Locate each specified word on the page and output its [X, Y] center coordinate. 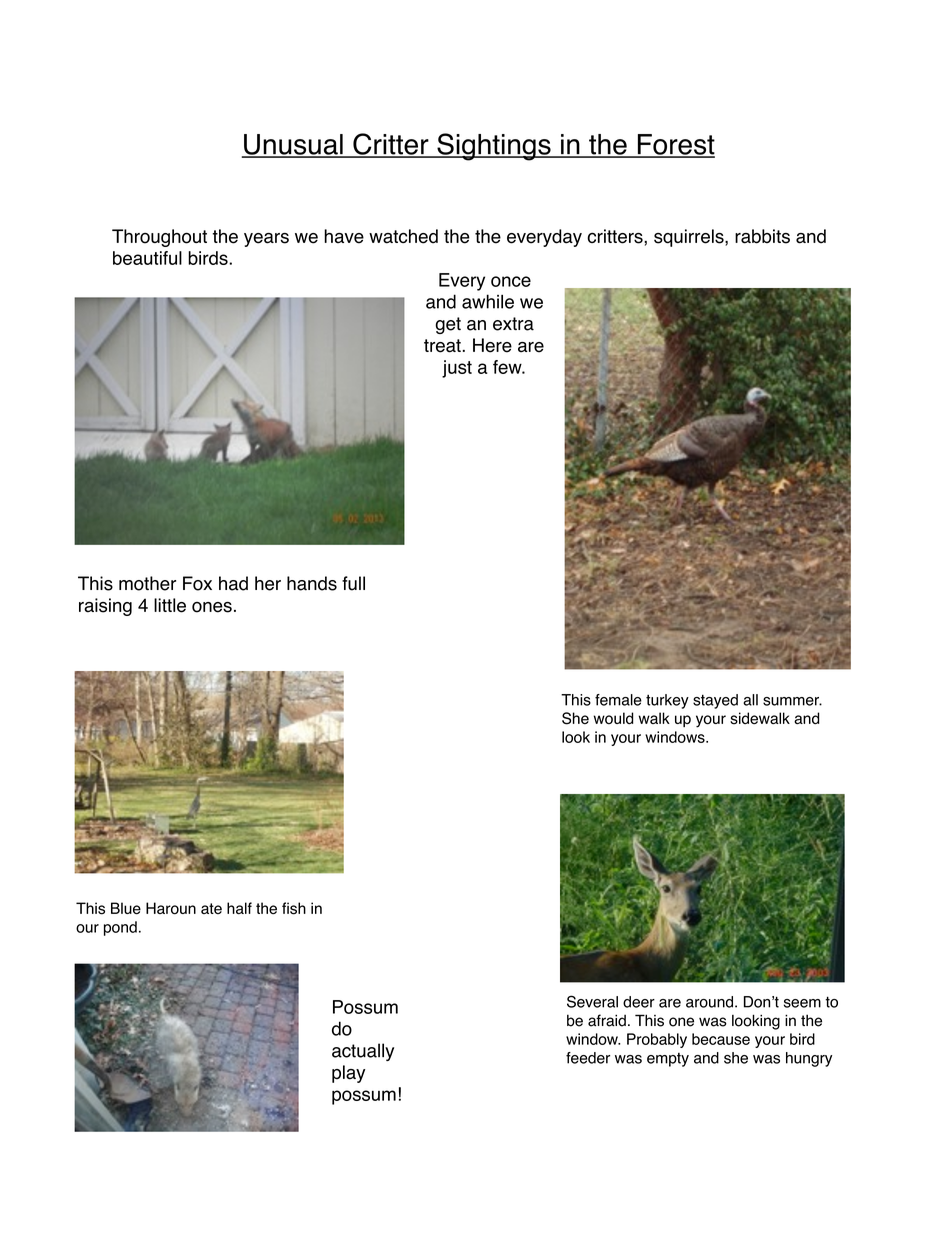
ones [212, 607]
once [511, 281]
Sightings [494, 147]
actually [363, 1052]
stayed [715, 701]
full [353, 583]
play [348, 1074]
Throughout [159, 238]
